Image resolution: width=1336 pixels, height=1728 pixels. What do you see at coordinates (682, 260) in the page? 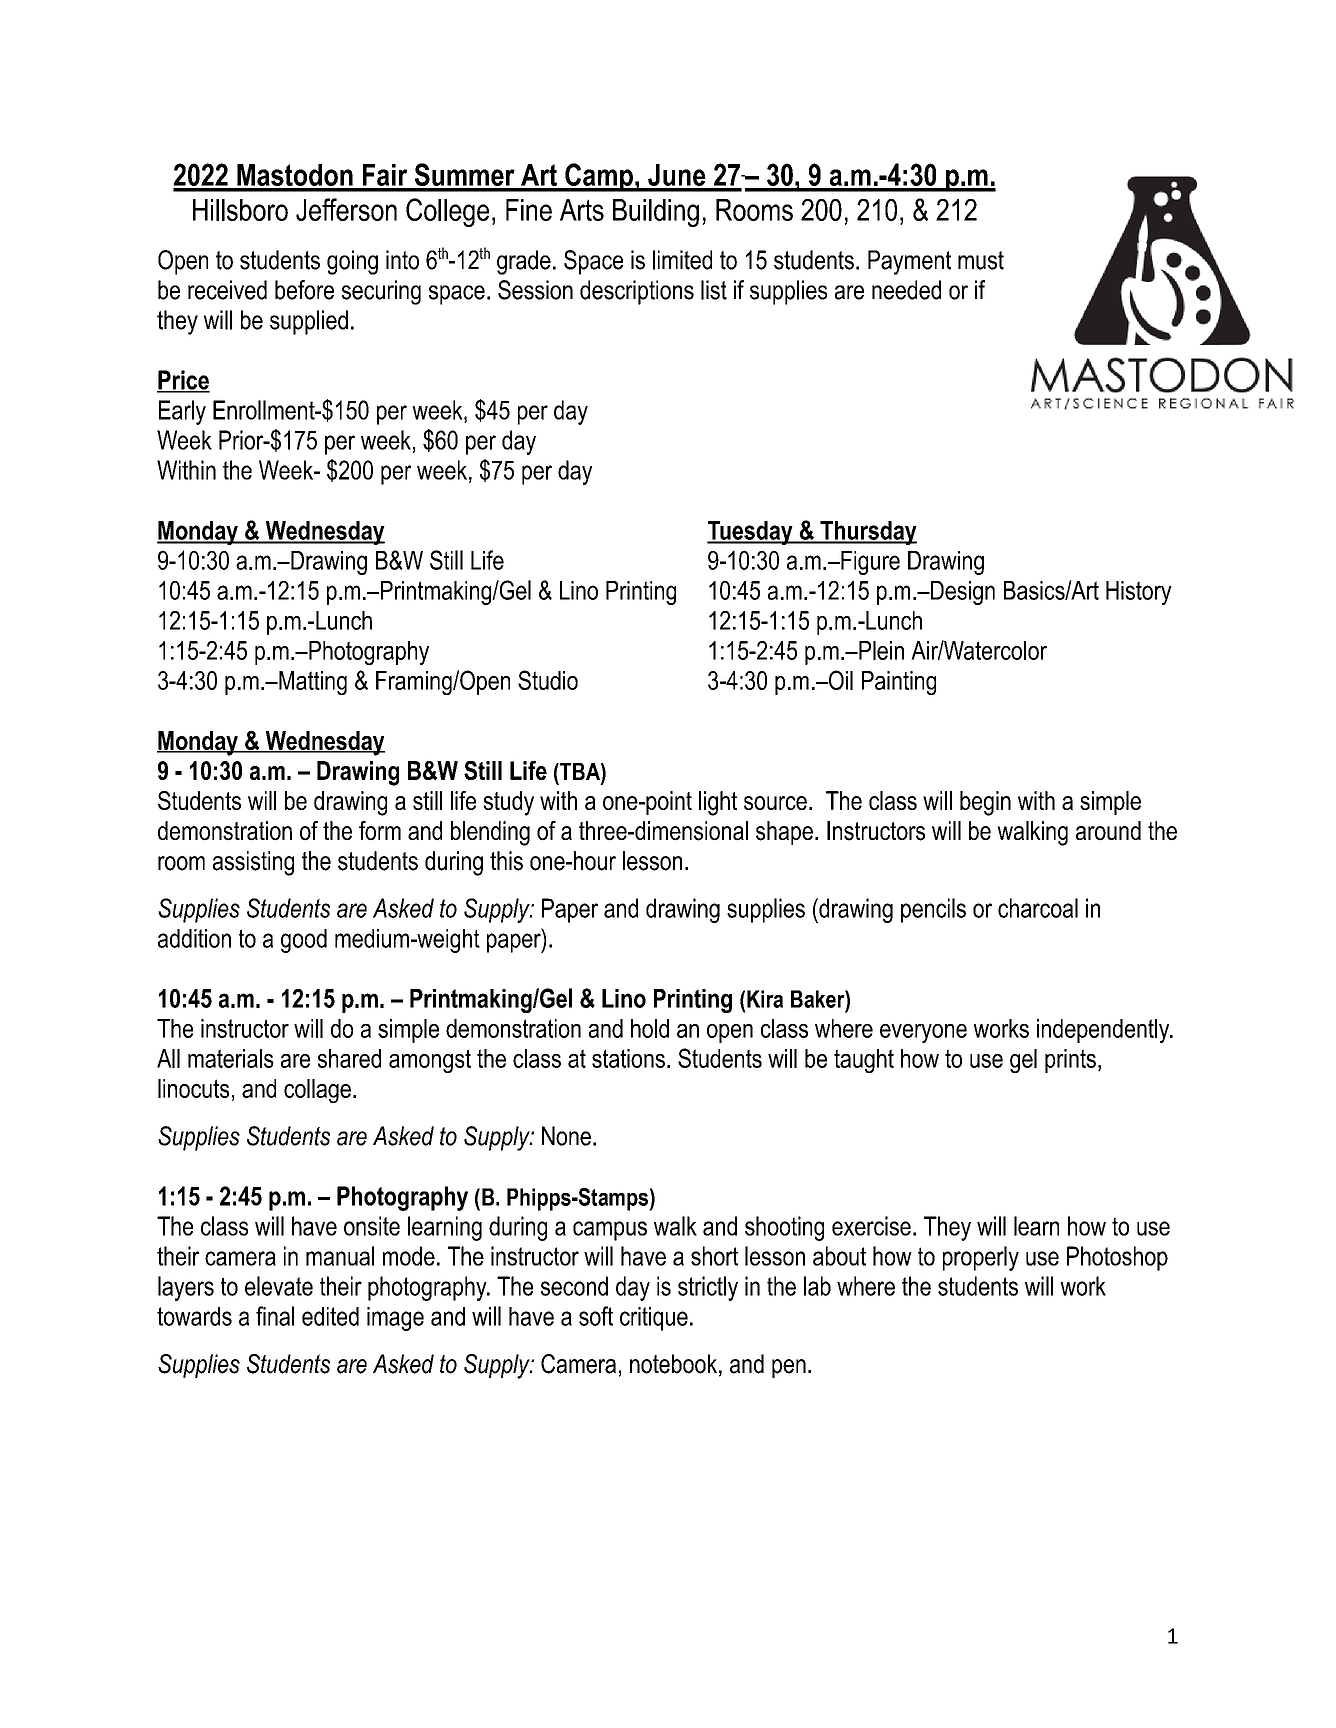
I see `limited` at bounding box center [682, 260].
